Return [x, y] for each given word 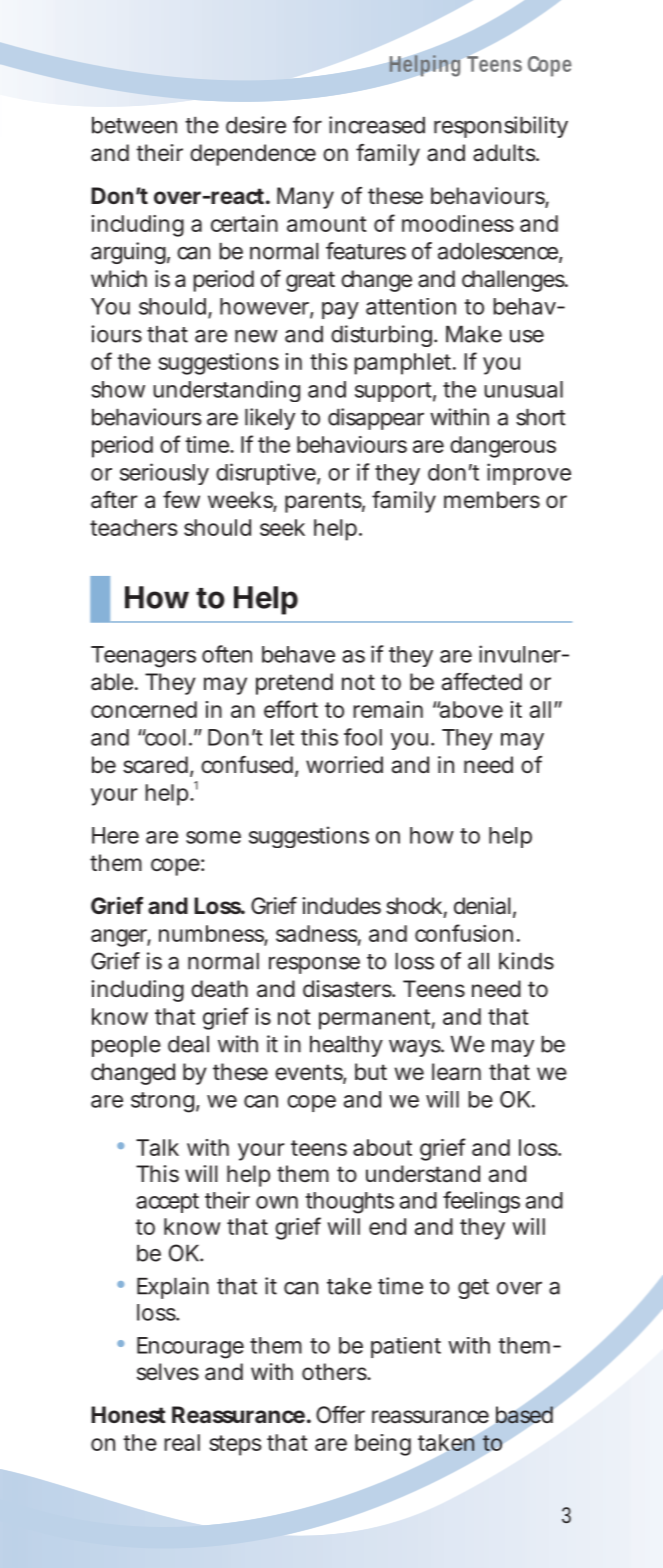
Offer [340, 1414]
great [310, 281]
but [371, 1071]
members [492, 500]
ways [415, 1048]
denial [482, 906]
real [182, 1442]
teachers [134, 527]
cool [164, 737]
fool [363, 737]
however [264, 306]
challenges [513, 281]
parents [323, 502]
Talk [157, 1147]
